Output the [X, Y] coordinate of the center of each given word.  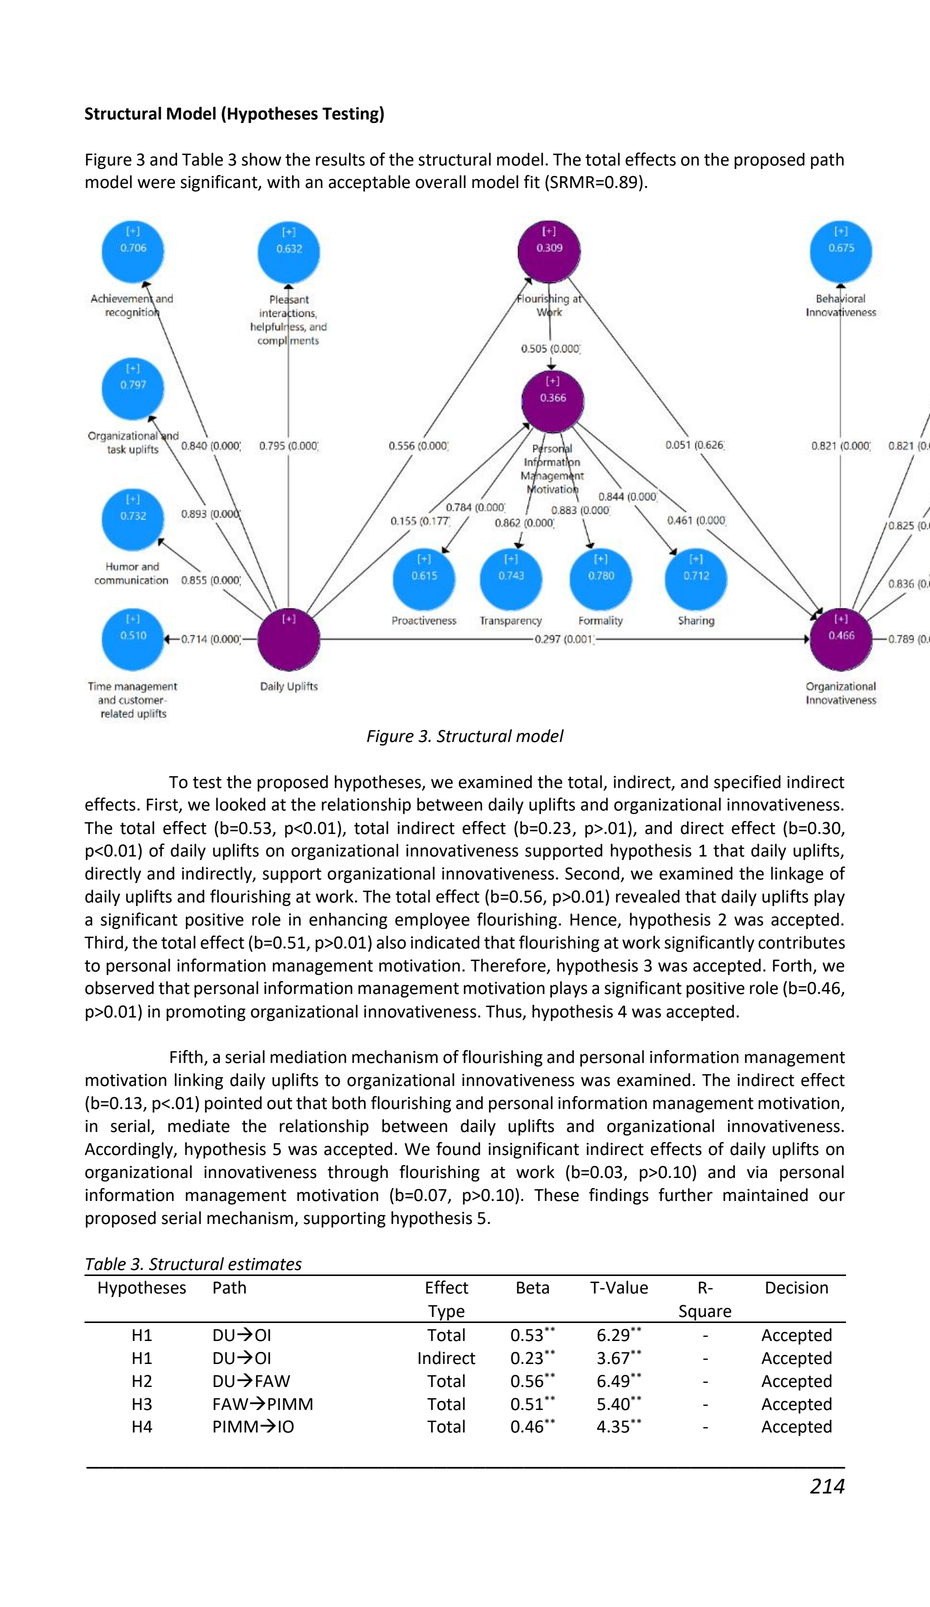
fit [532, 182]
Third [104, 943]
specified [747, 783]
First [163, 805]
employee [432, 920]
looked [241, 804]
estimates [265, 1264]
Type [446, 1314]
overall [440, 182]
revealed [648, 896]
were [156, 183]
